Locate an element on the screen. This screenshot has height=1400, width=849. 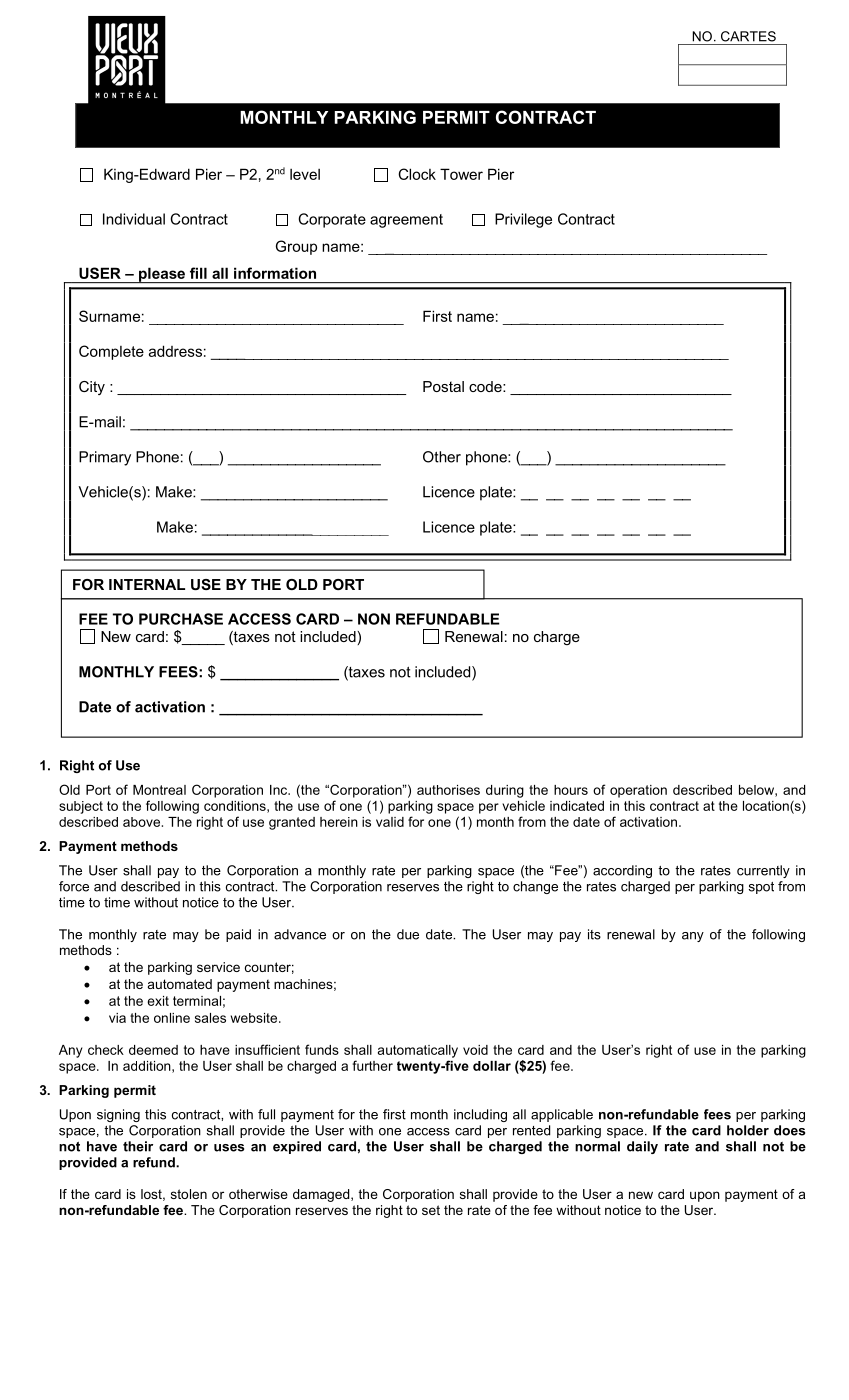
set is located at coordinates (431, 1210).
